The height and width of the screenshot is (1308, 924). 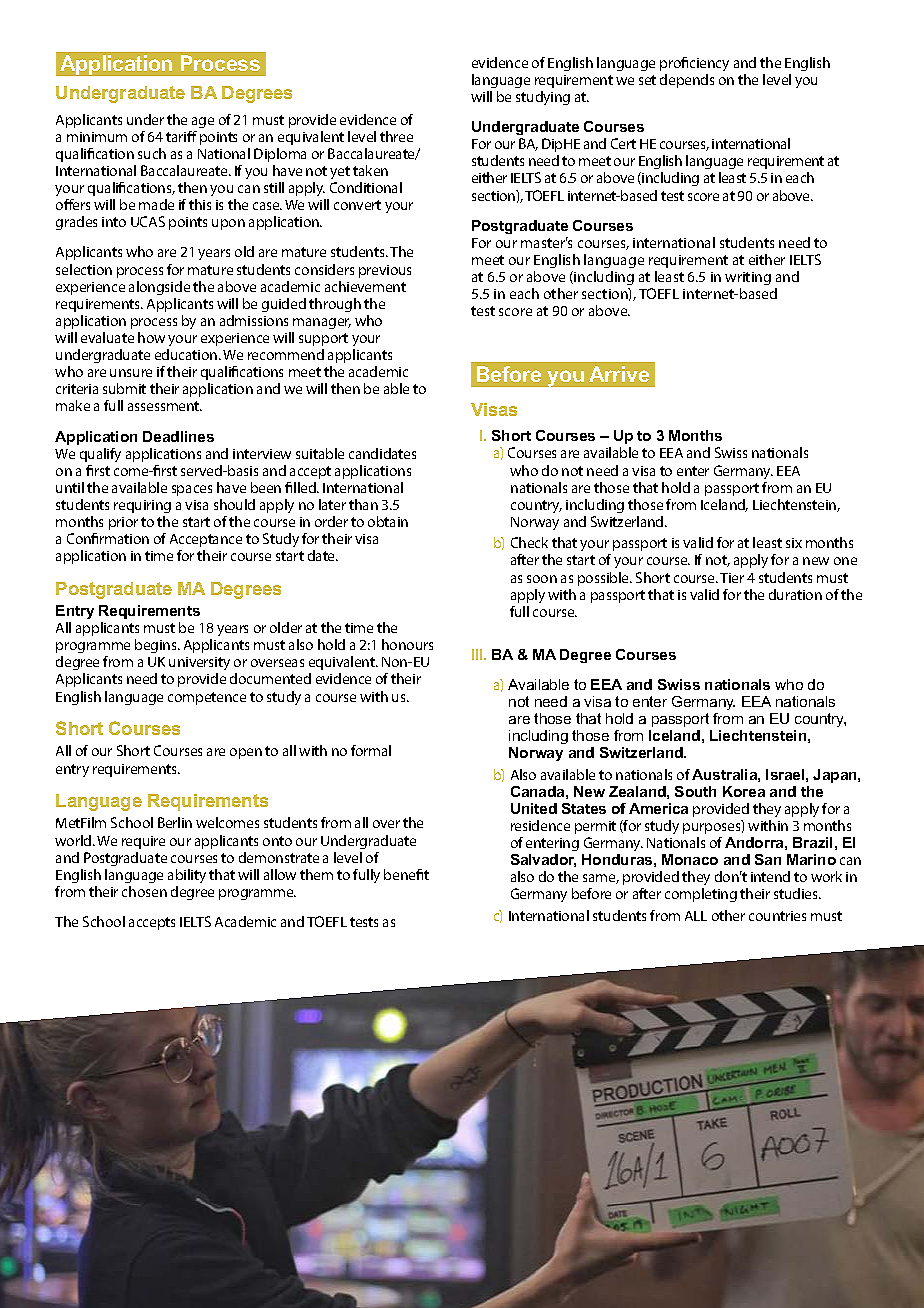 What do you see at coordinates (144, 891) in the screenshot?
I see `chosen` at bounding box center [144, 891].
